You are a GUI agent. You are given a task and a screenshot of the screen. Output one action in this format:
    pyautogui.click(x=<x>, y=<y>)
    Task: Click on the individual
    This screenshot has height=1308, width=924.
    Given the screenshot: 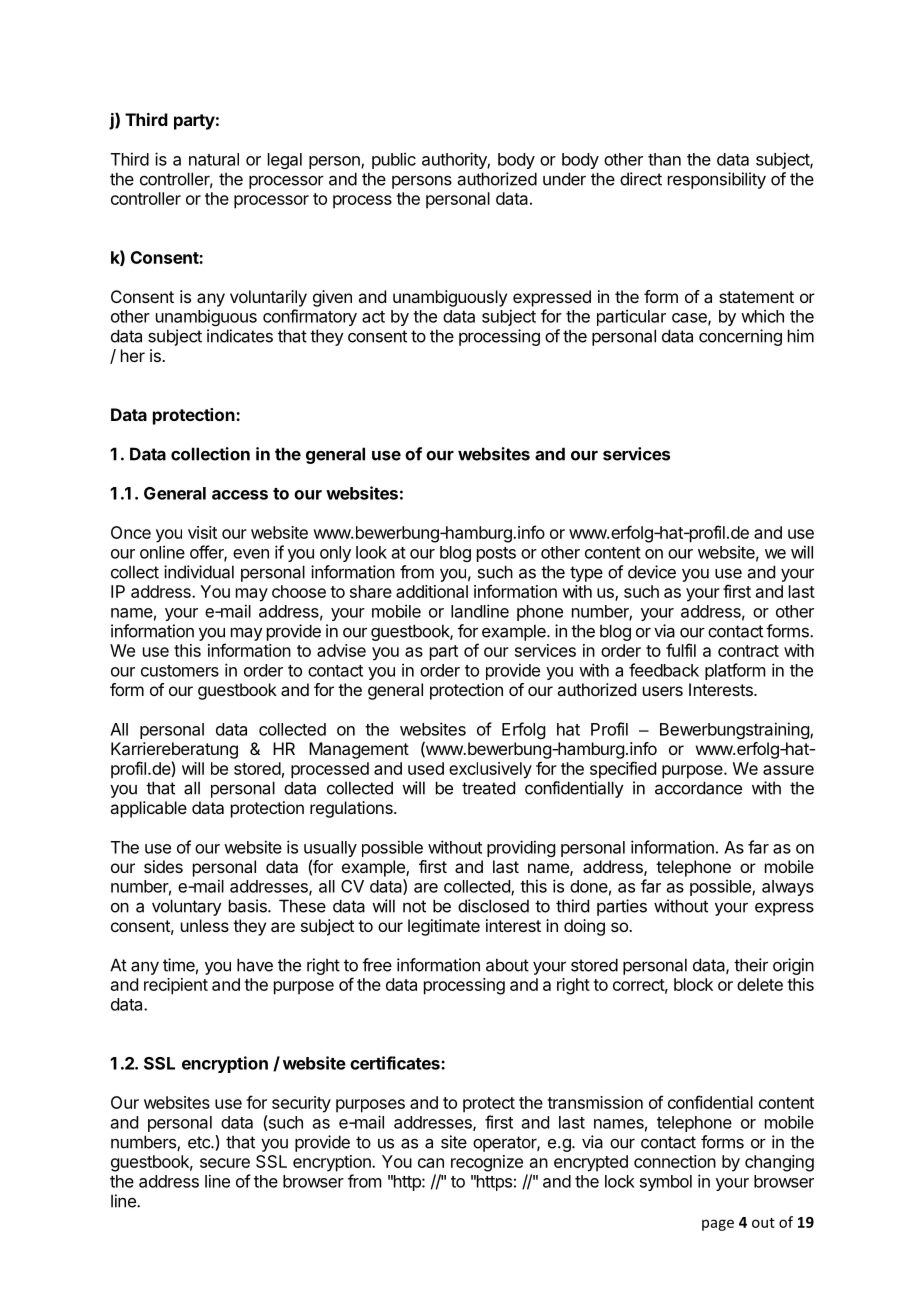 What is the action you would take?
    pyautogui.click(x=199, y=572)
